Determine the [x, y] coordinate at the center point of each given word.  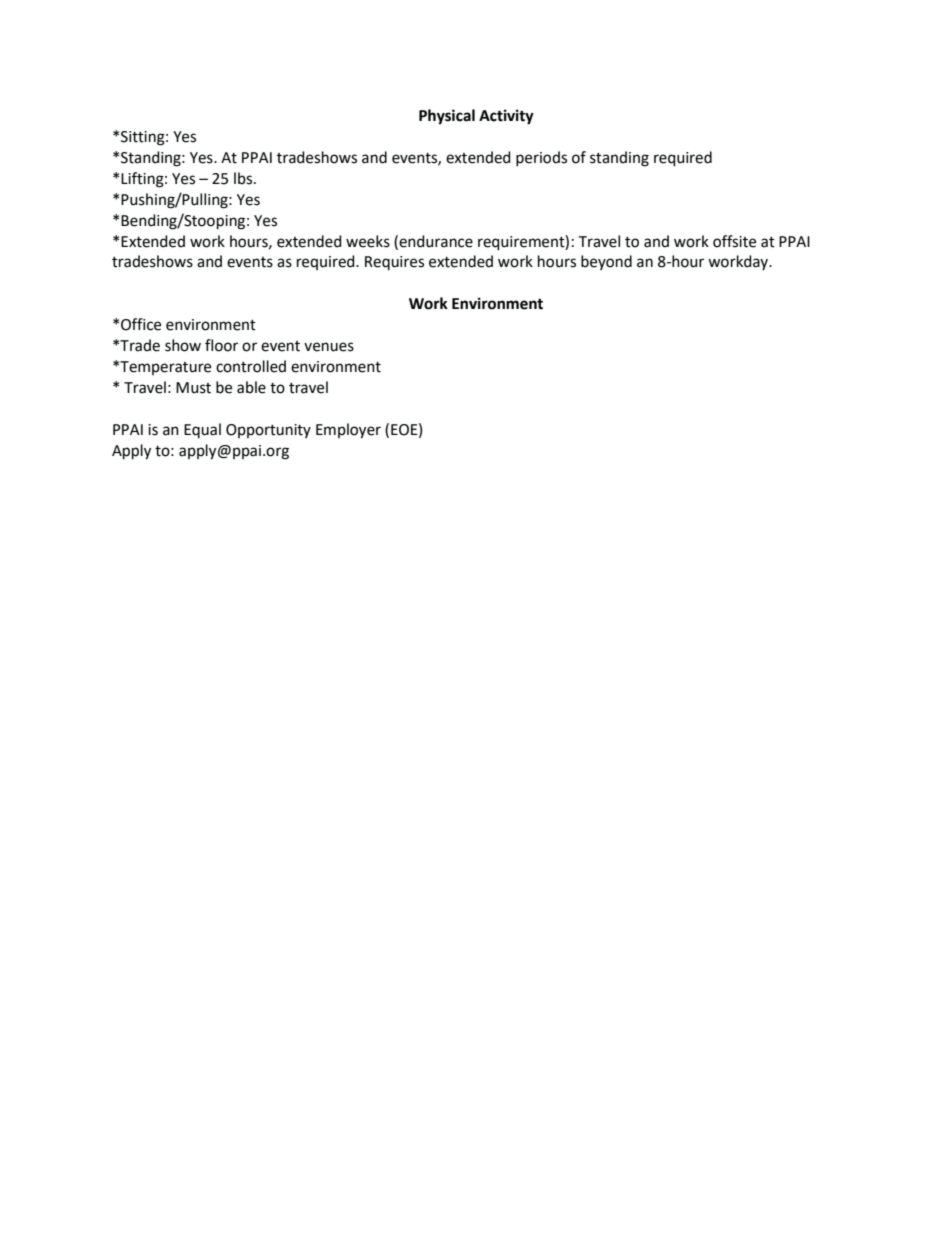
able [251, 387]
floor [221, 345]
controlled [251, 366]
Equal [202, 430]
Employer [348, 431]
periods [541, 159]
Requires [394, 263]
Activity [506, 117]
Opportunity [268, 431]
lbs [244, 178]
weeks [368, 241]
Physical [447, 117]
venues [329, 347]
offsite [734, 241]
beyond [606, 262]
